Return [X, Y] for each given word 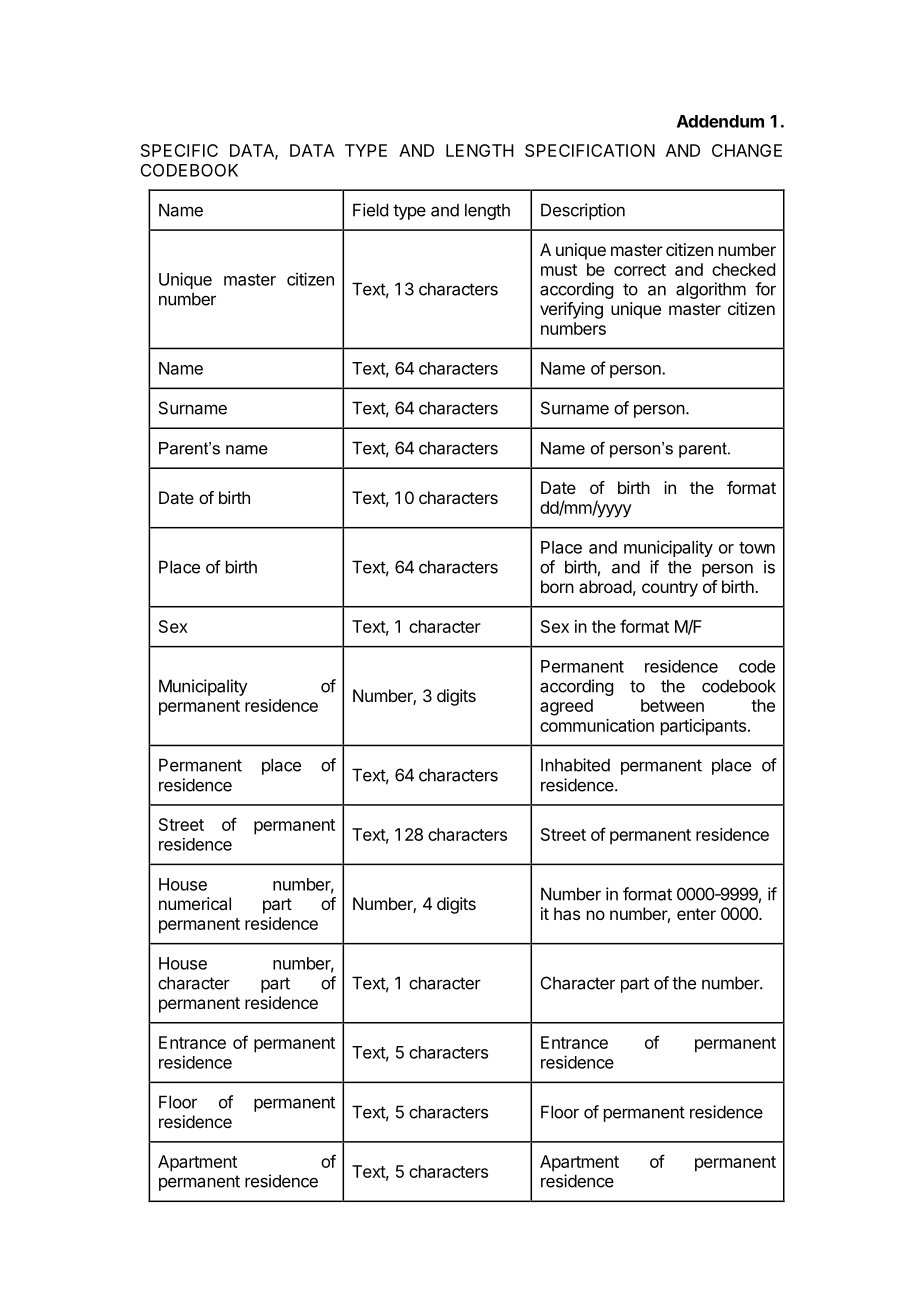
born [557, 586]
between [672, 705]
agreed [566, 707]
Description [583, 211]
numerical [195, 903]
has [567, 913]
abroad [605, 586]
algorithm [711, 290]
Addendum [720, 121]
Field [370, 210]
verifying [571, 310]
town [757, 548]
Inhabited [575, 765]
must [559, 270]
